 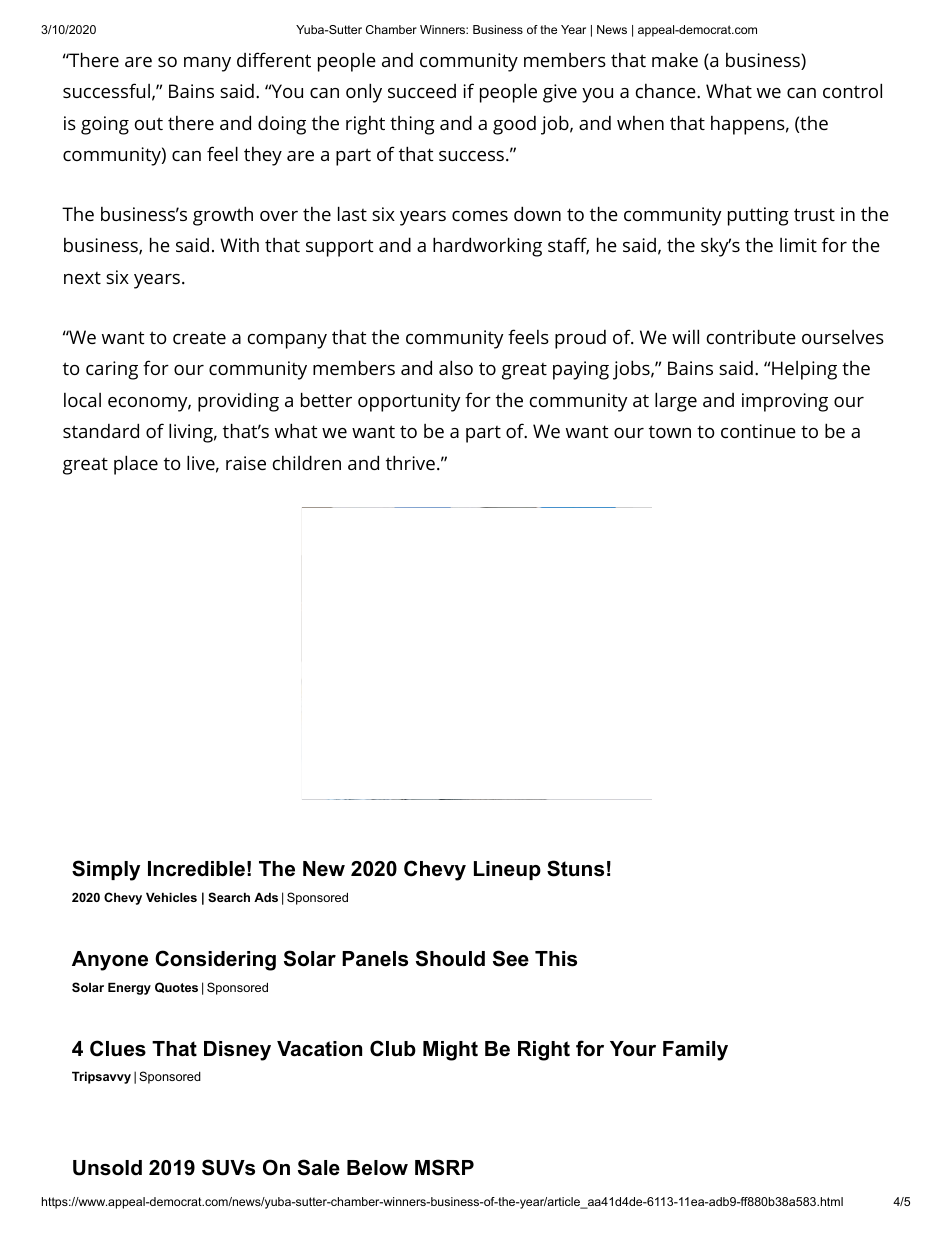 I want to click on succeed, so click(x=422, y=91).
